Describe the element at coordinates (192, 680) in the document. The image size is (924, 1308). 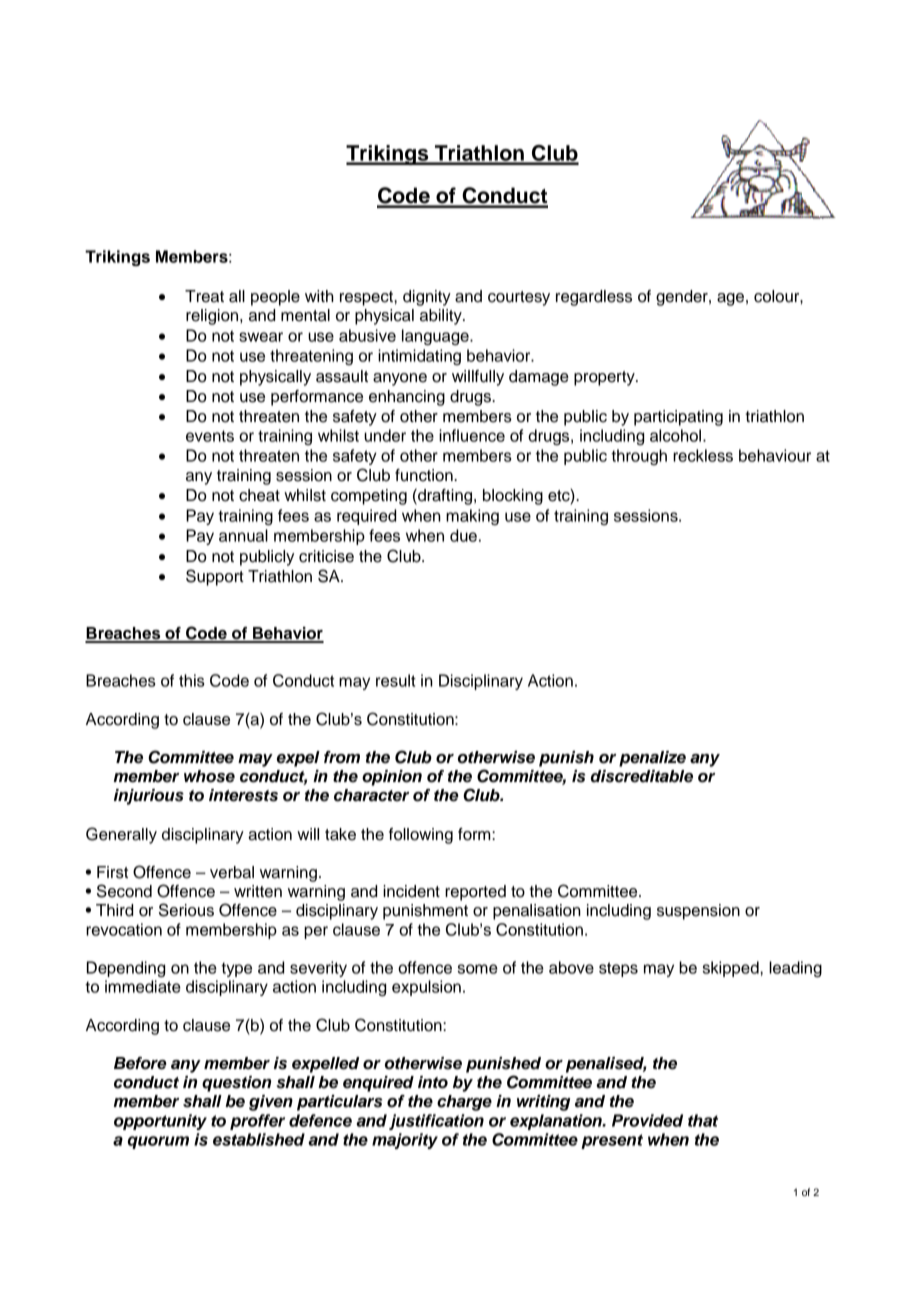
I see `this` at that location.
